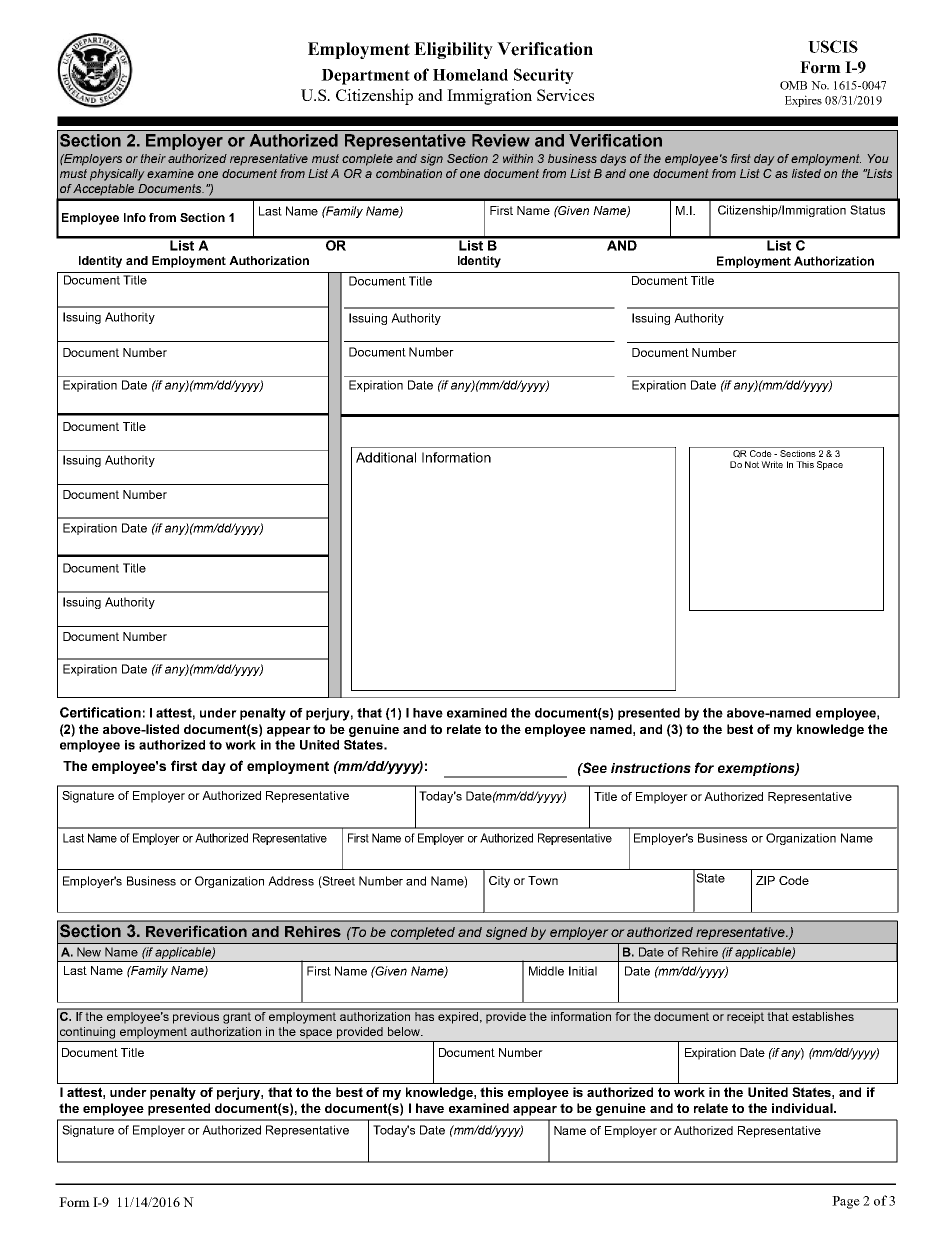 The image size is (952, 1233). What do you see at coordinates (100, 712) in the screenshot?
I see `Certification` at bounding box center [100, 712].
